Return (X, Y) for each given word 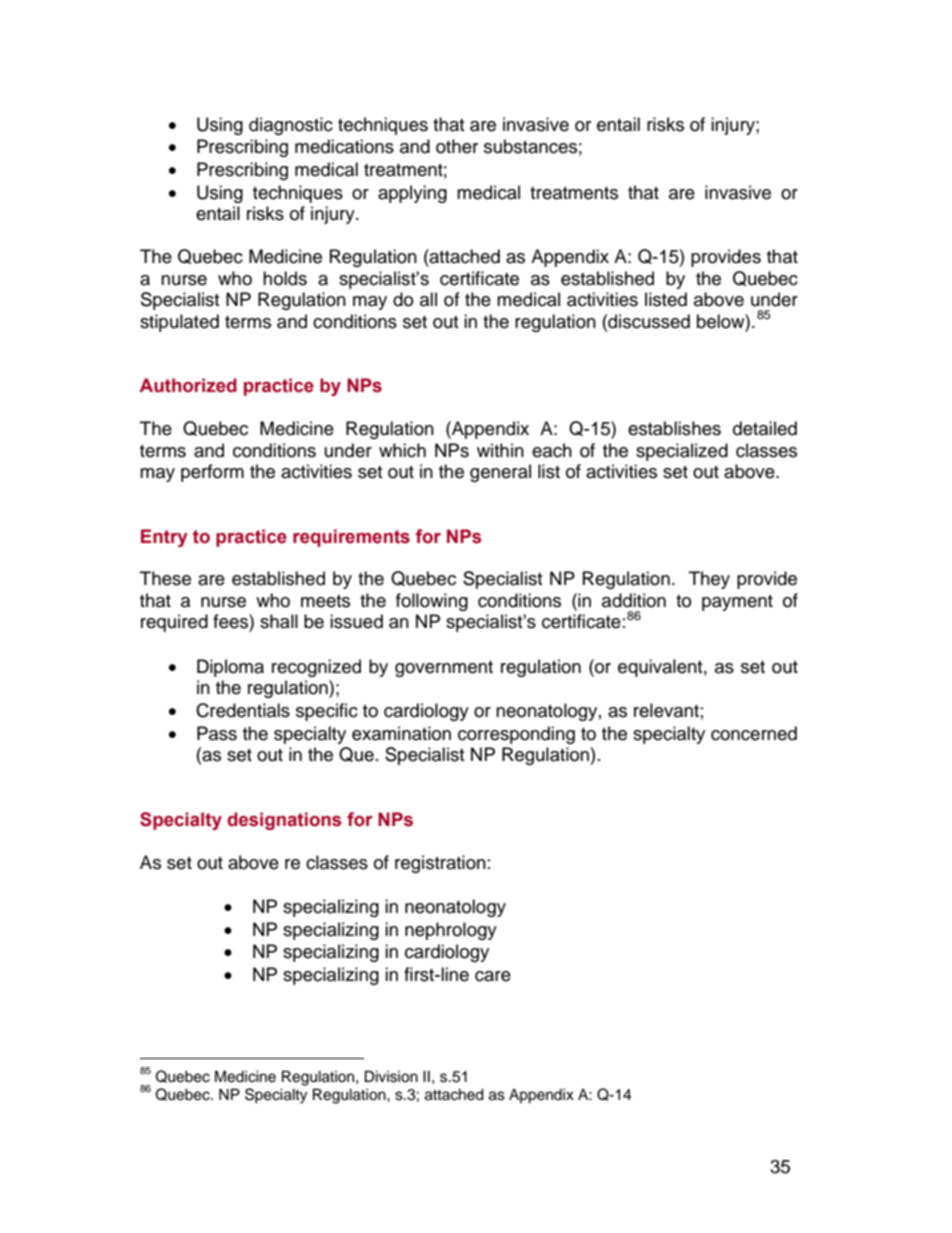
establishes (674, 428)
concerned (754, 733)
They (709, 580)
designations (284, 821)
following (432, 602)
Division (391, 1076)
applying (412, 194)
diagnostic (291, 126)
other (457, 146)
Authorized (188, 385)
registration (440, 864)
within (500, 450)
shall (279, 621)
